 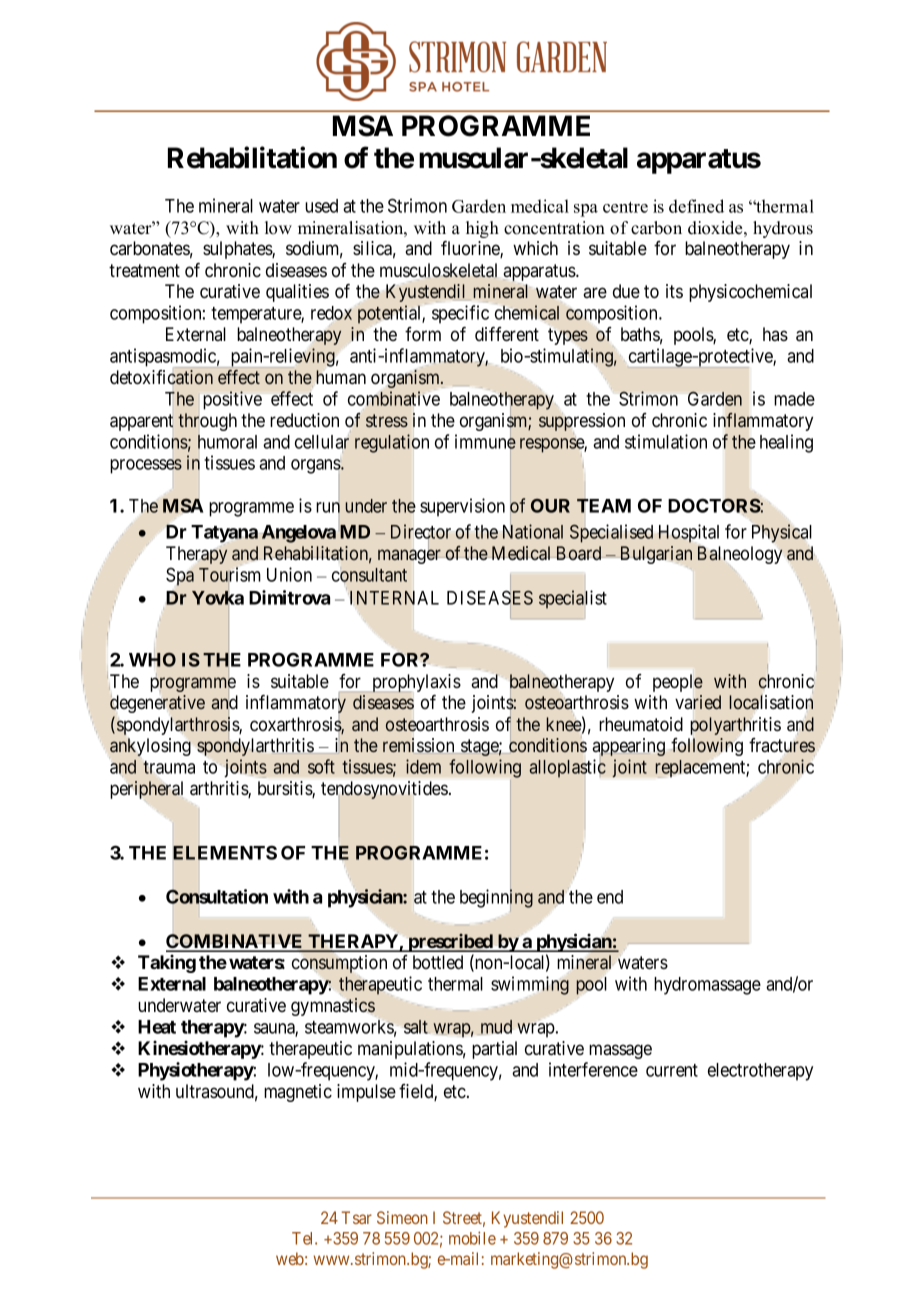 I want to click on people, so click(x=678, y=683).
